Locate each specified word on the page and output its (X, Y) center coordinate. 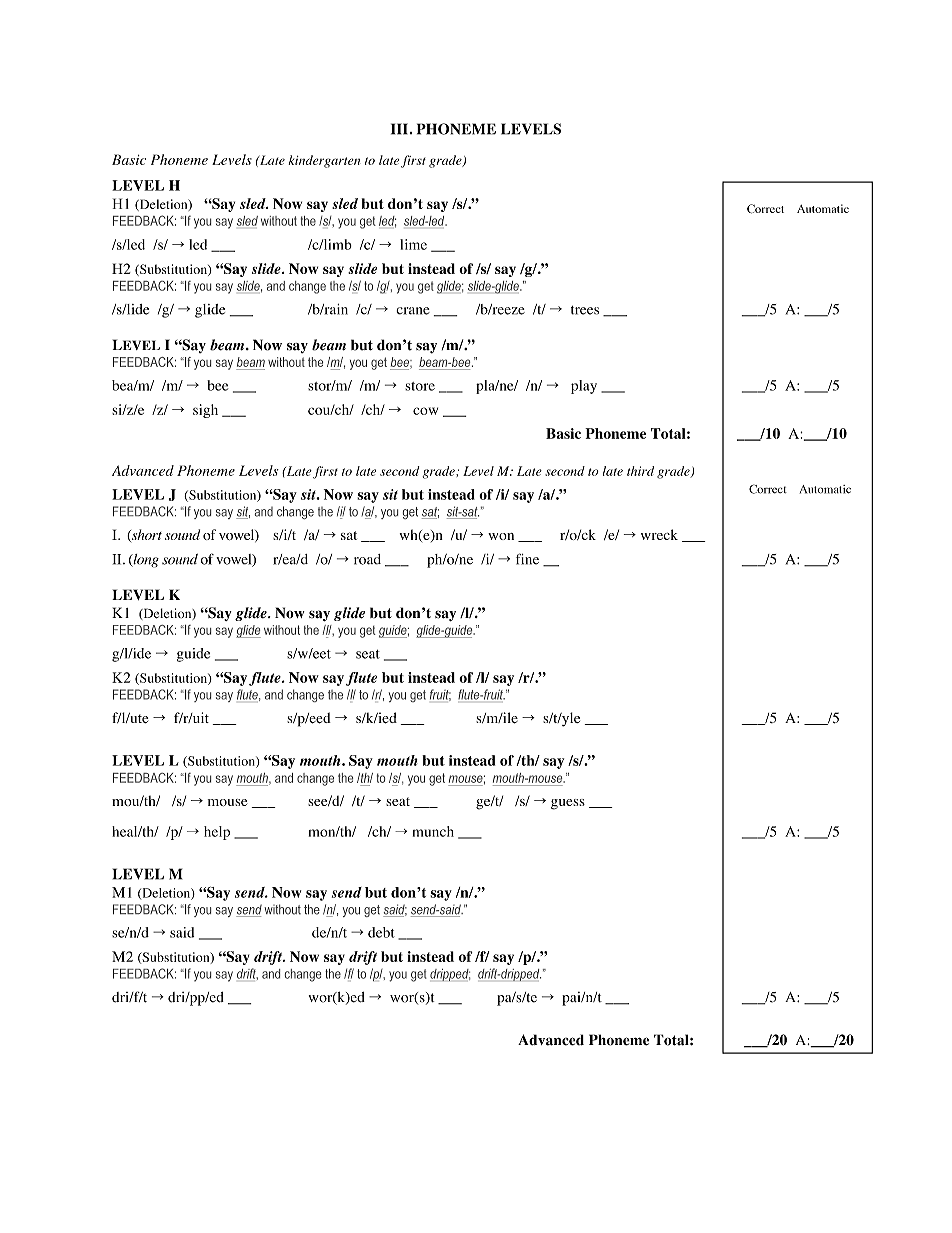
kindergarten (324, 161)
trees (585, 310)
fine (527, 559)
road (367, 559)
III (399, 129)
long (145, 561)
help (217, 833)
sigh (205, 411)
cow (425, 411)
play (584, 387)
